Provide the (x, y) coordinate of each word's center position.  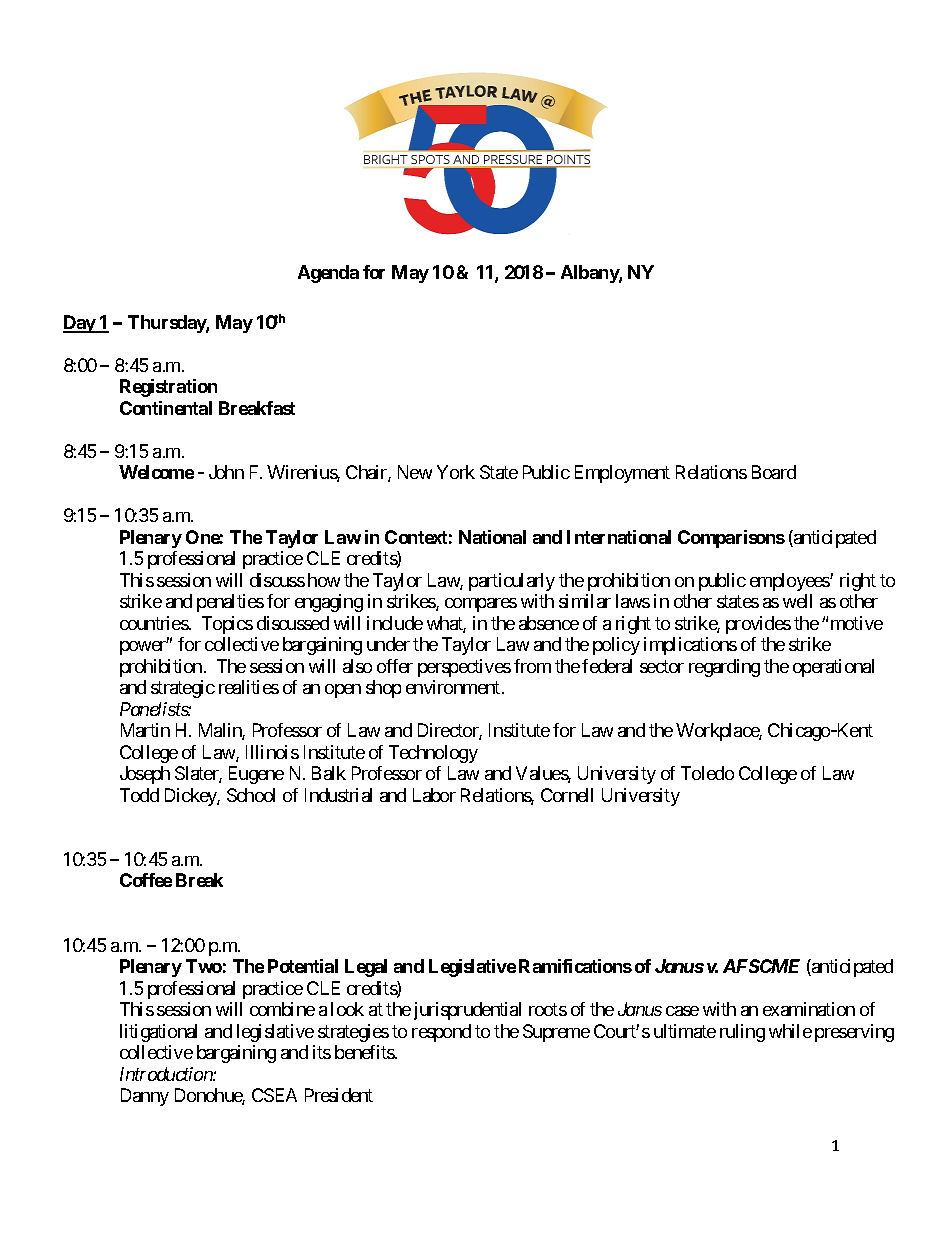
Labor (434, 795)
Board (774, 472)
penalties (230, 603)
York (456, 472)
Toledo (707, 773)
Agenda (328, 274)
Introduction (167, 1074)
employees (790, 582)
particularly (512, 582)
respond (441, 1033)
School (251, 795)
